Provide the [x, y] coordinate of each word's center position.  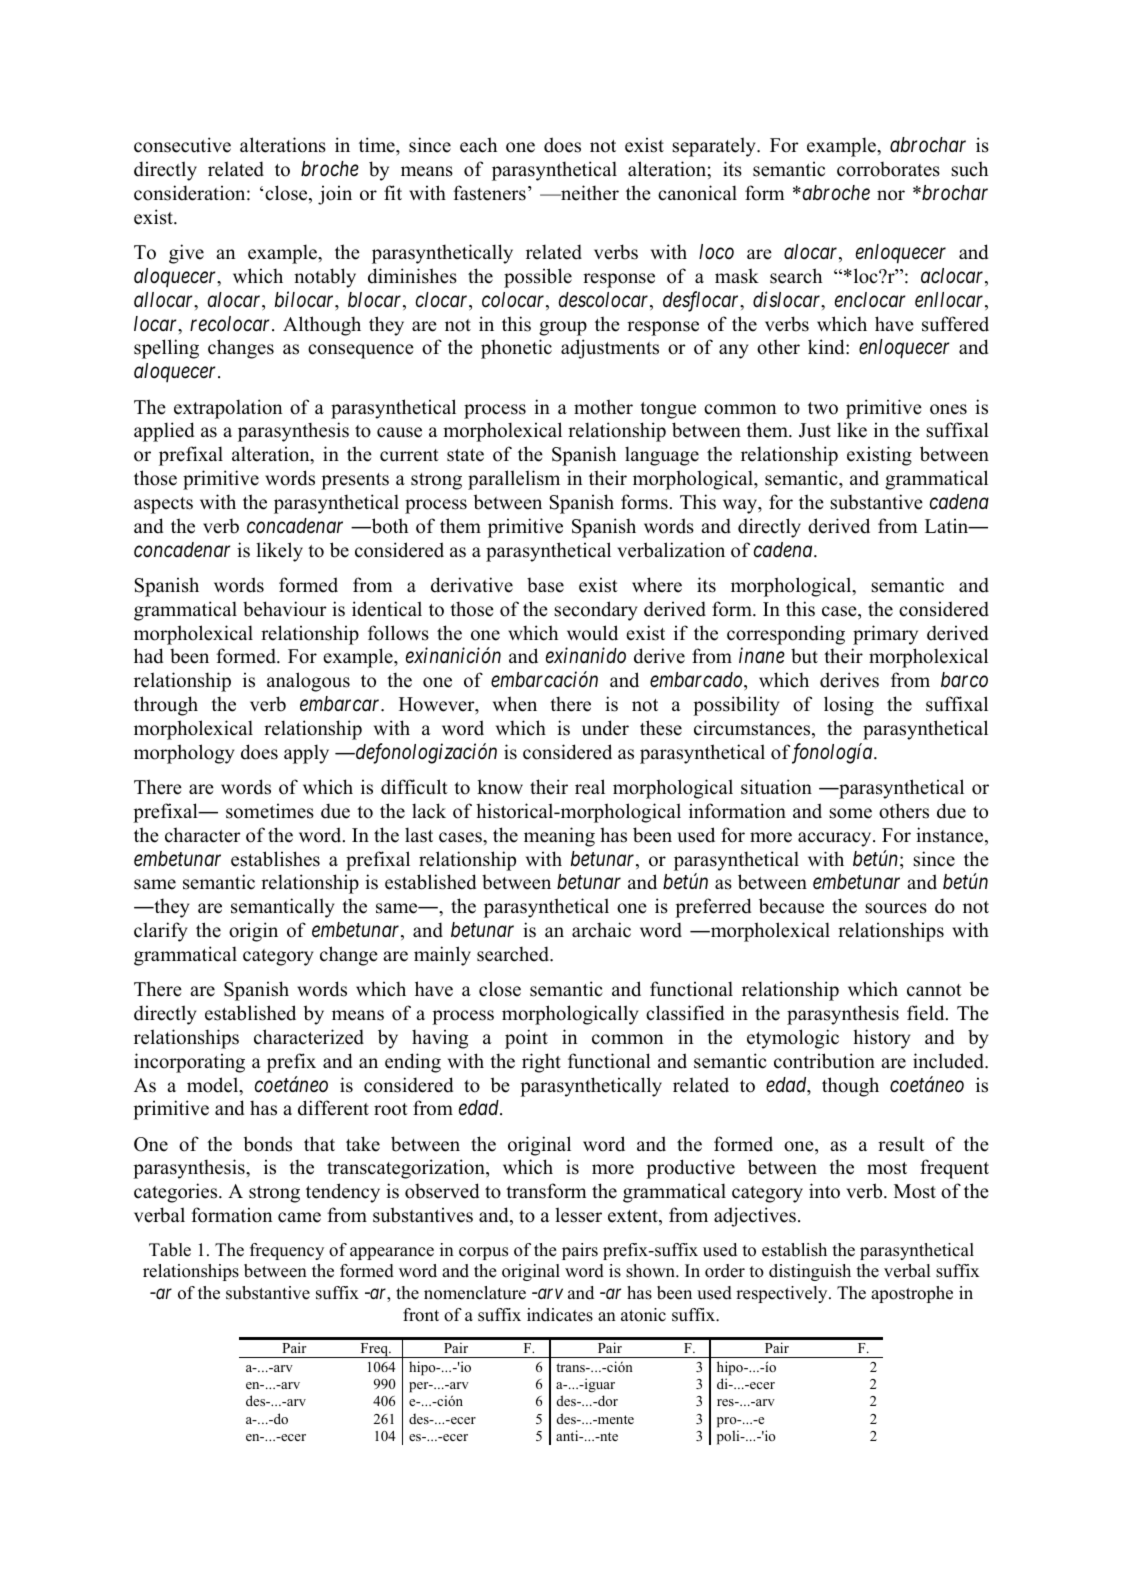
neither [589, 193]
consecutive [182, 145]
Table [170, 1250]
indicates [560, 1315]
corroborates [888, 169]
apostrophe [912, 1294]
